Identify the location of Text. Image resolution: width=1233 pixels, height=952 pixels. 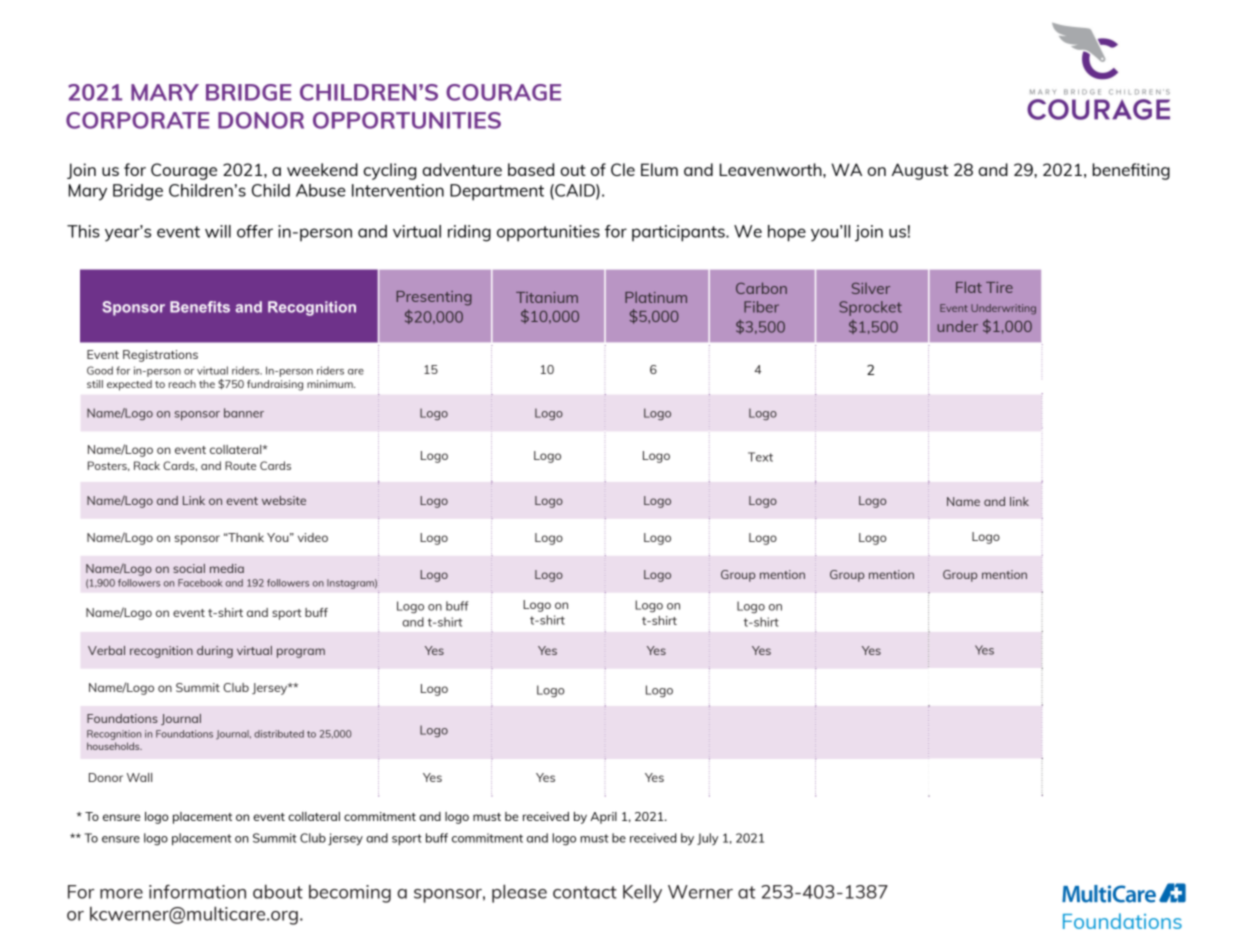
(760, 457).
